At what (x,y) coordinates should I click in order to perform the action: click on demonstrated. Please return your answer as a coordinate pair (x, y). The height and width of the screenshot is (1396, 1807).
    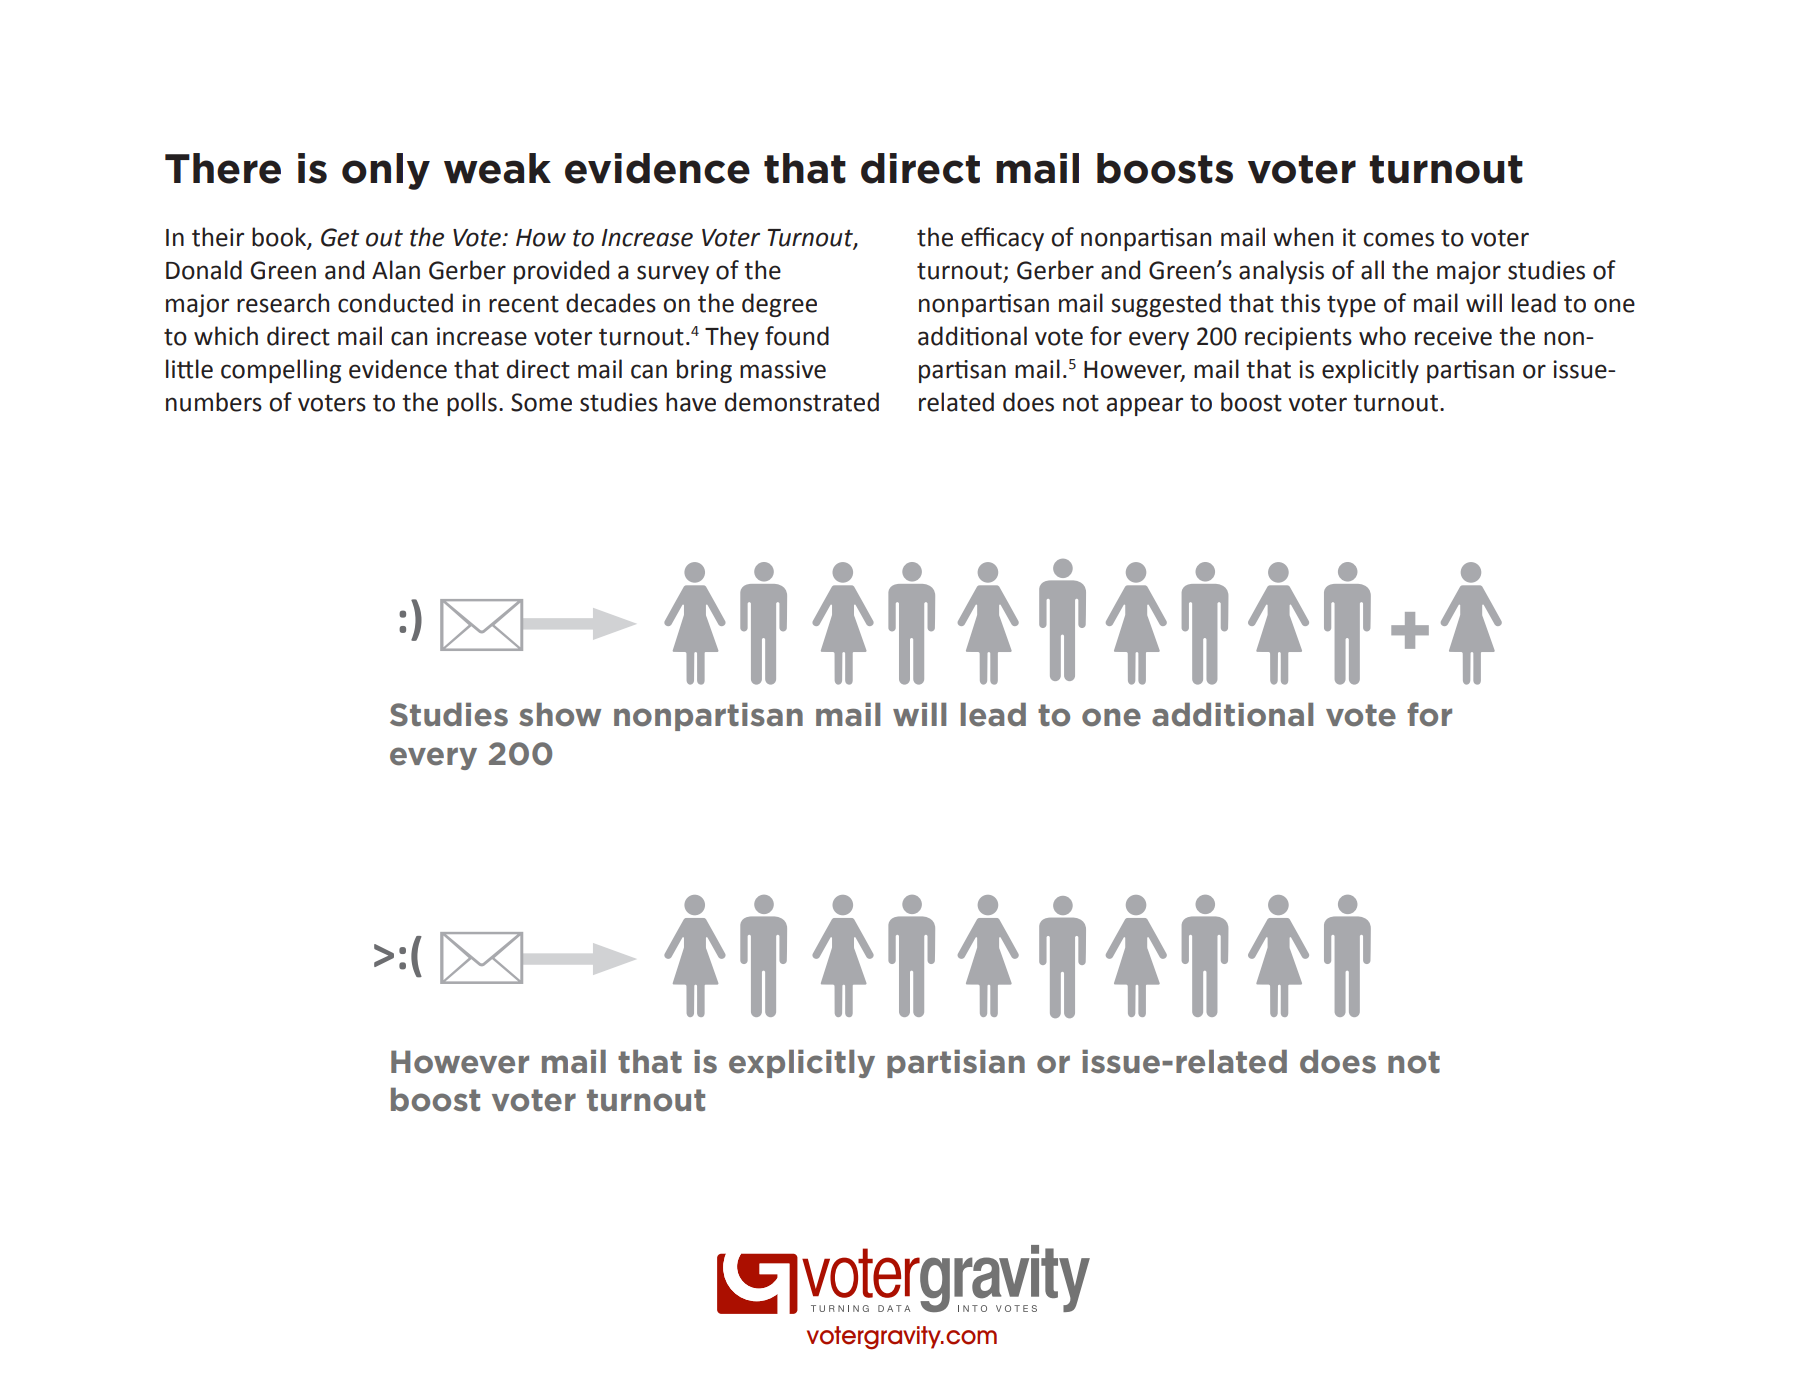
    Looking at the image, I should click on (802, 402).
